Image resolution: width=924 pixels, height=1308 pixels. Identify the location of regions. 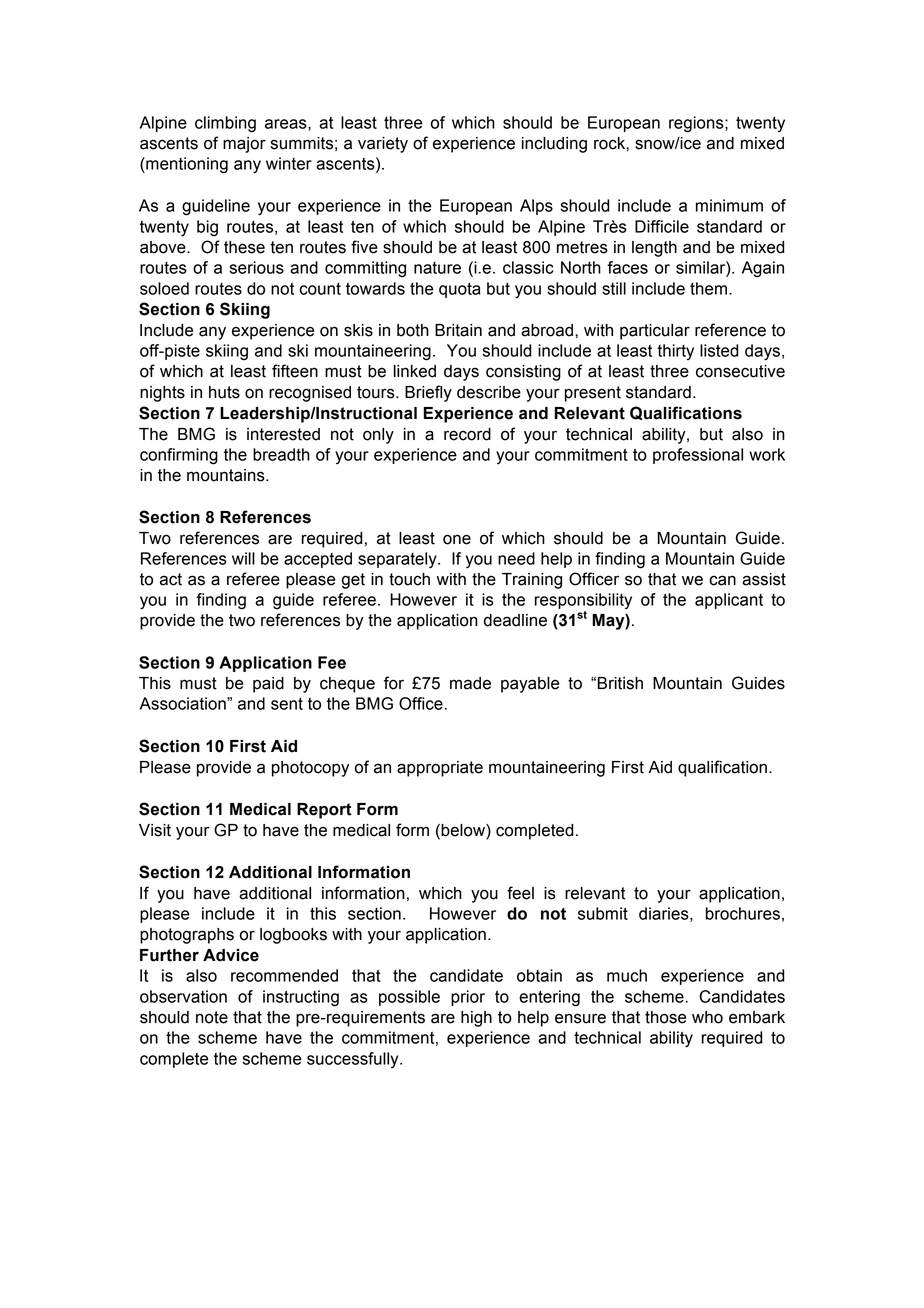
(697, 124).
